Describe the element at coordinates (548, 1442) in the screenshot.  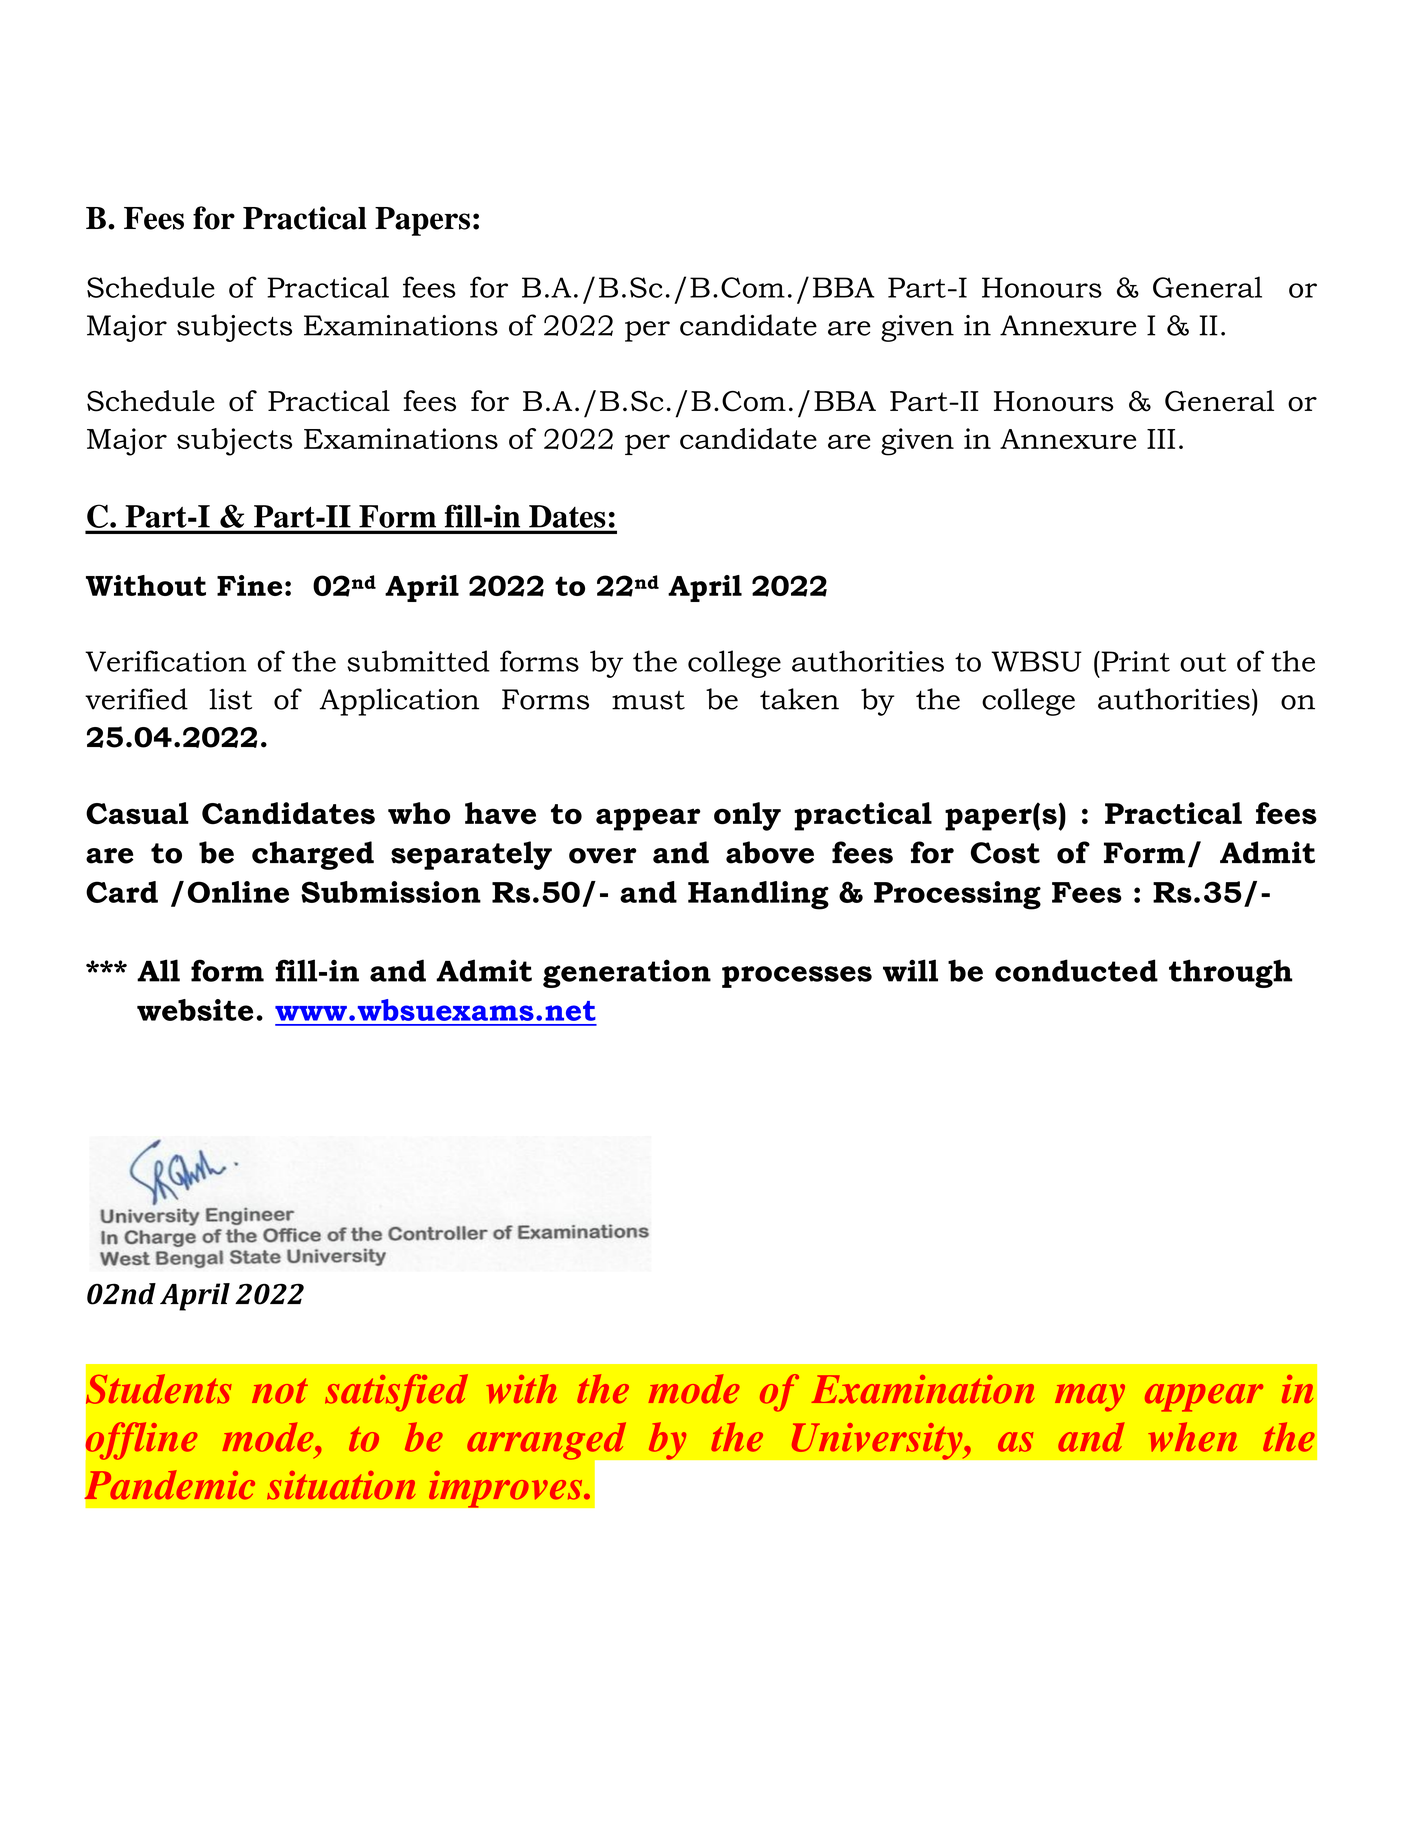
I see `arranged` at that location.
